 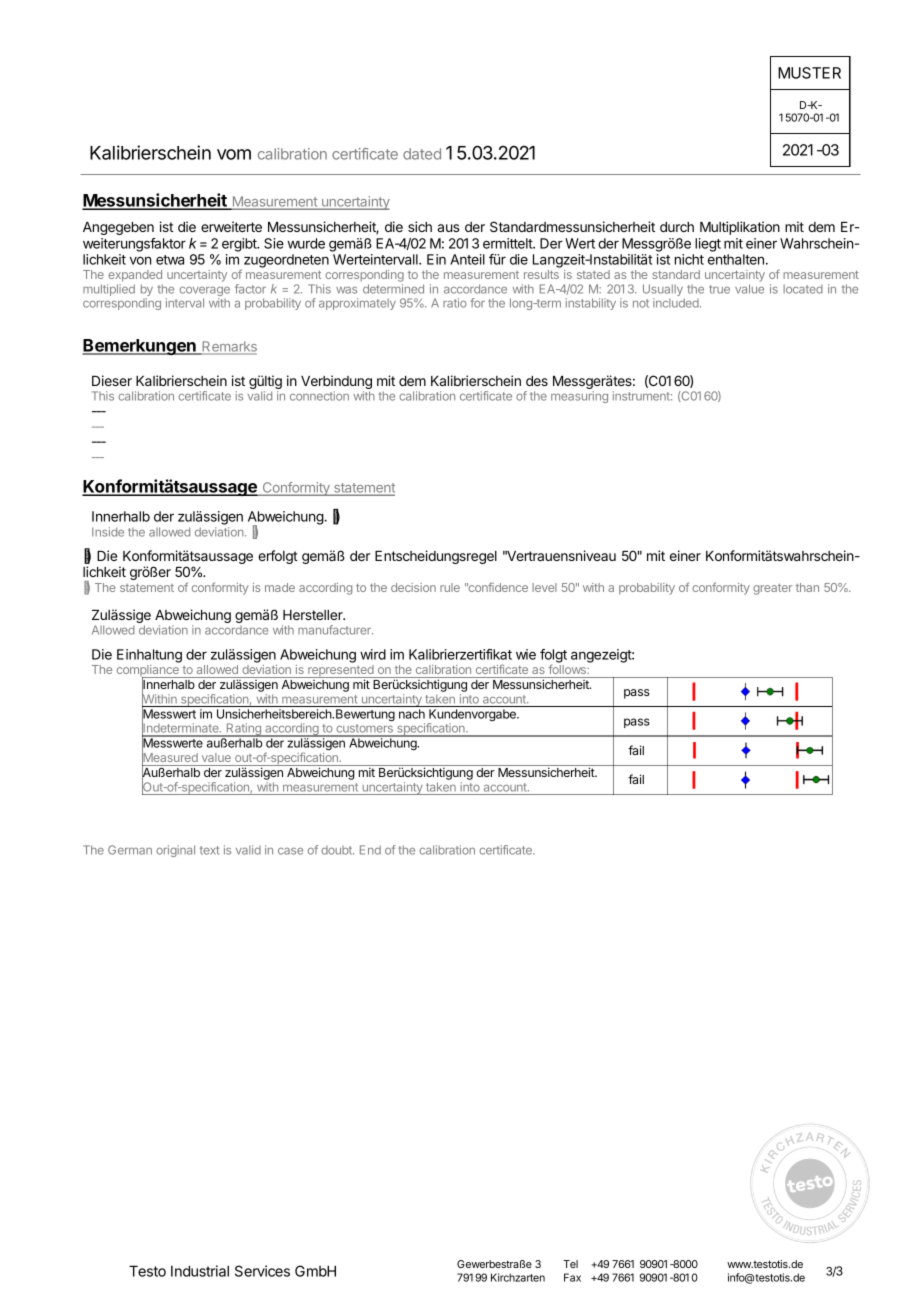 I want to click on Services, so click(x=262, y=1271).
